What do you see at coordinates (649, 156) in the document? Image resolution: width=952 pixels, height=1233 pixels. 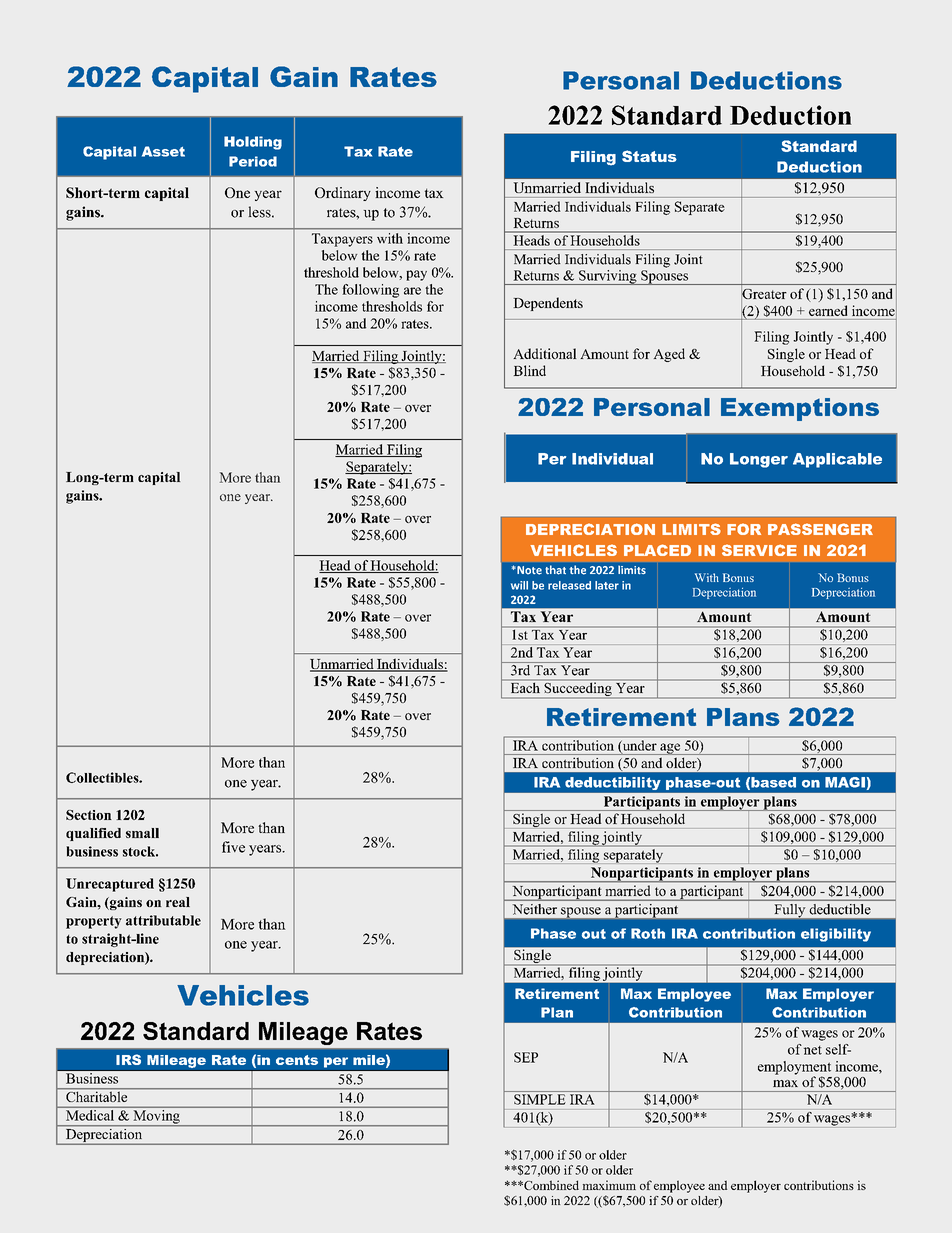 I see `Status` at bounding box center [649, 156].
